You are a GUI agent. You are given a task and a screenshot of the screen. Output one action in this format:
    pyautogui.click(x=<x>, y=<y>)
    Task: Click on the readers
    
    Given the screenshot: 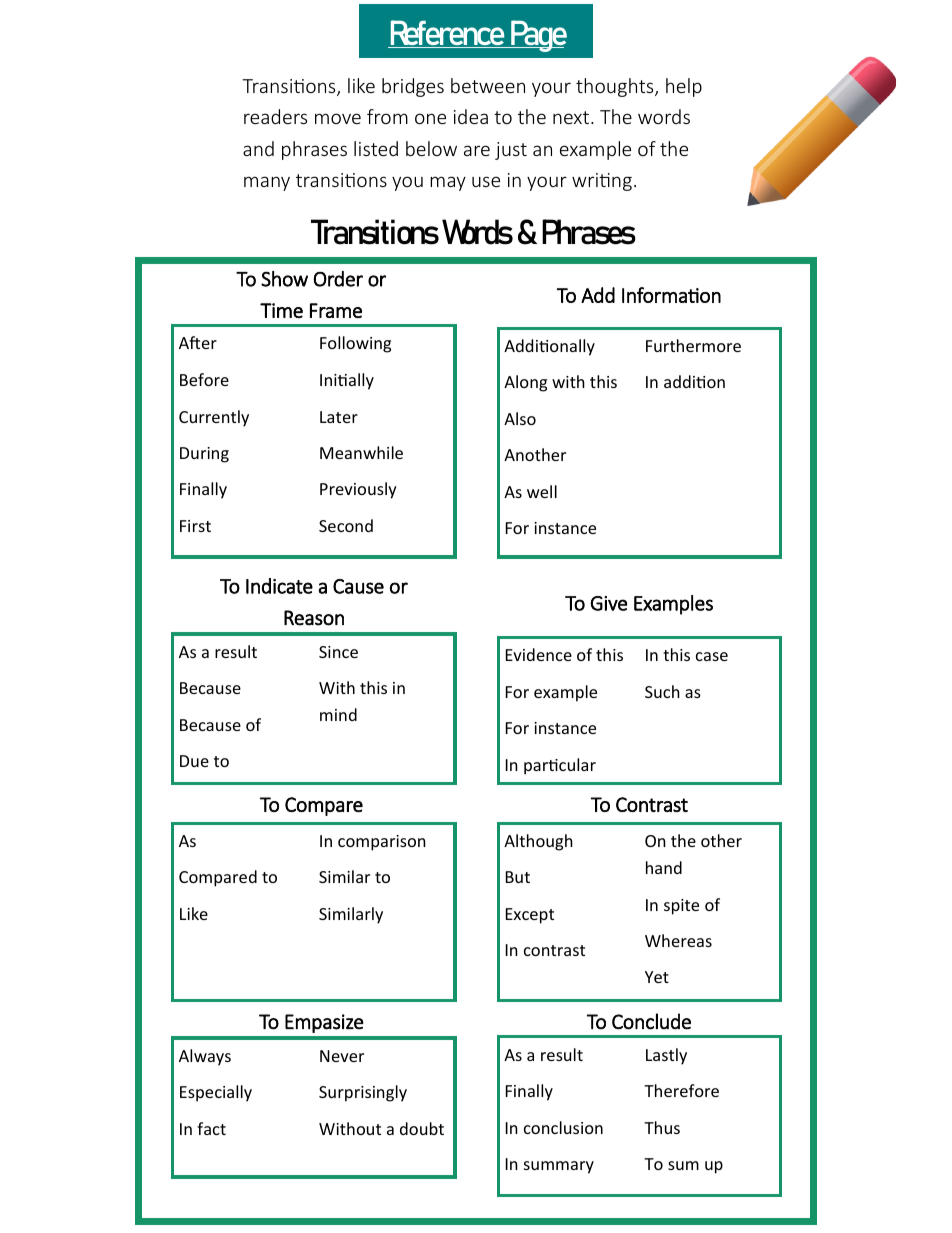 What is the action you would take?
    pyautogui.click(x=275, y=116)
